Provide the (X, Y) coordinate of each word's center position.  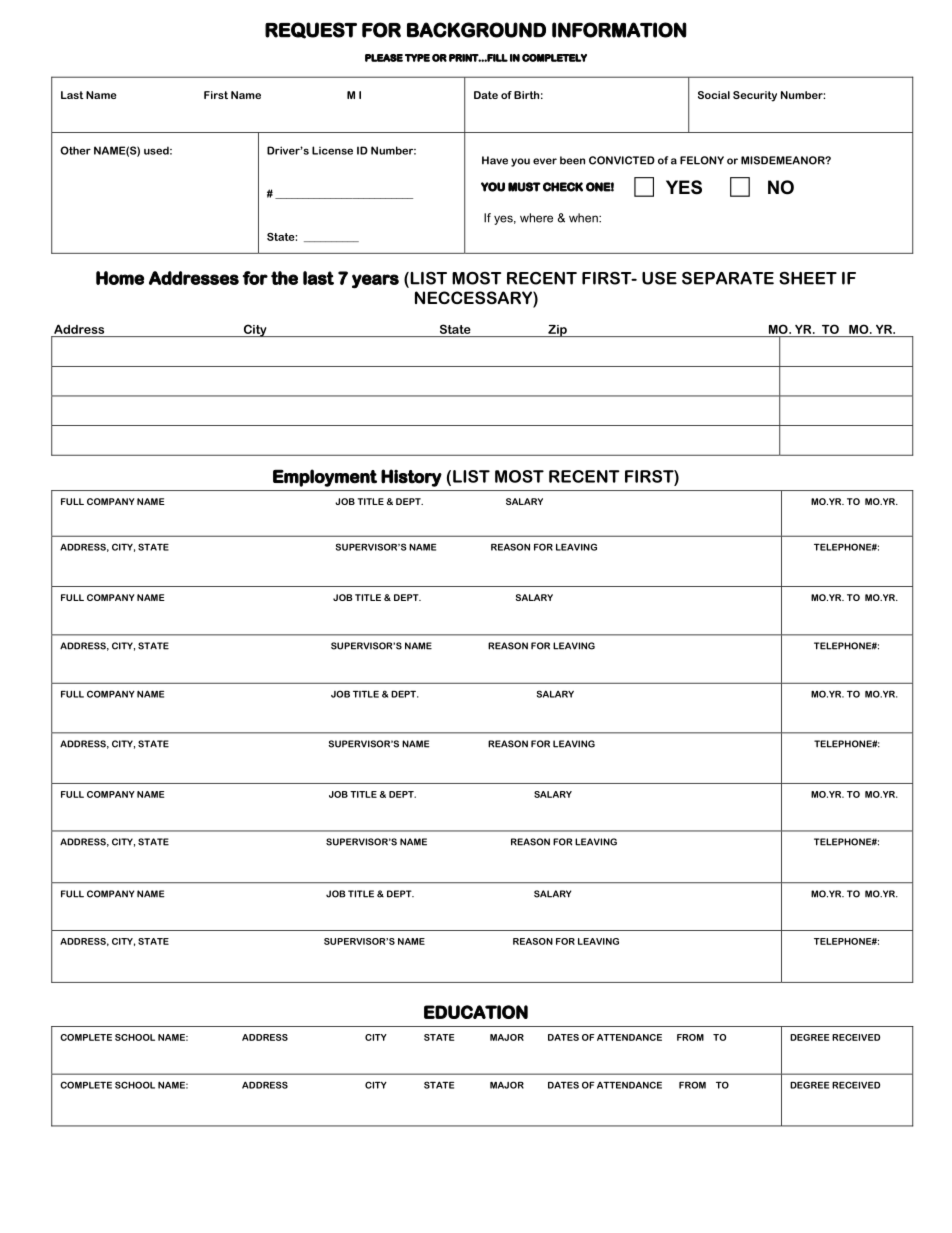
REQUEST (311, 30)
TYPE (417, 58)
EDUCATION (476, 1012)
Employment (325, 478)
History (411, 478)
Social (714, 95)
